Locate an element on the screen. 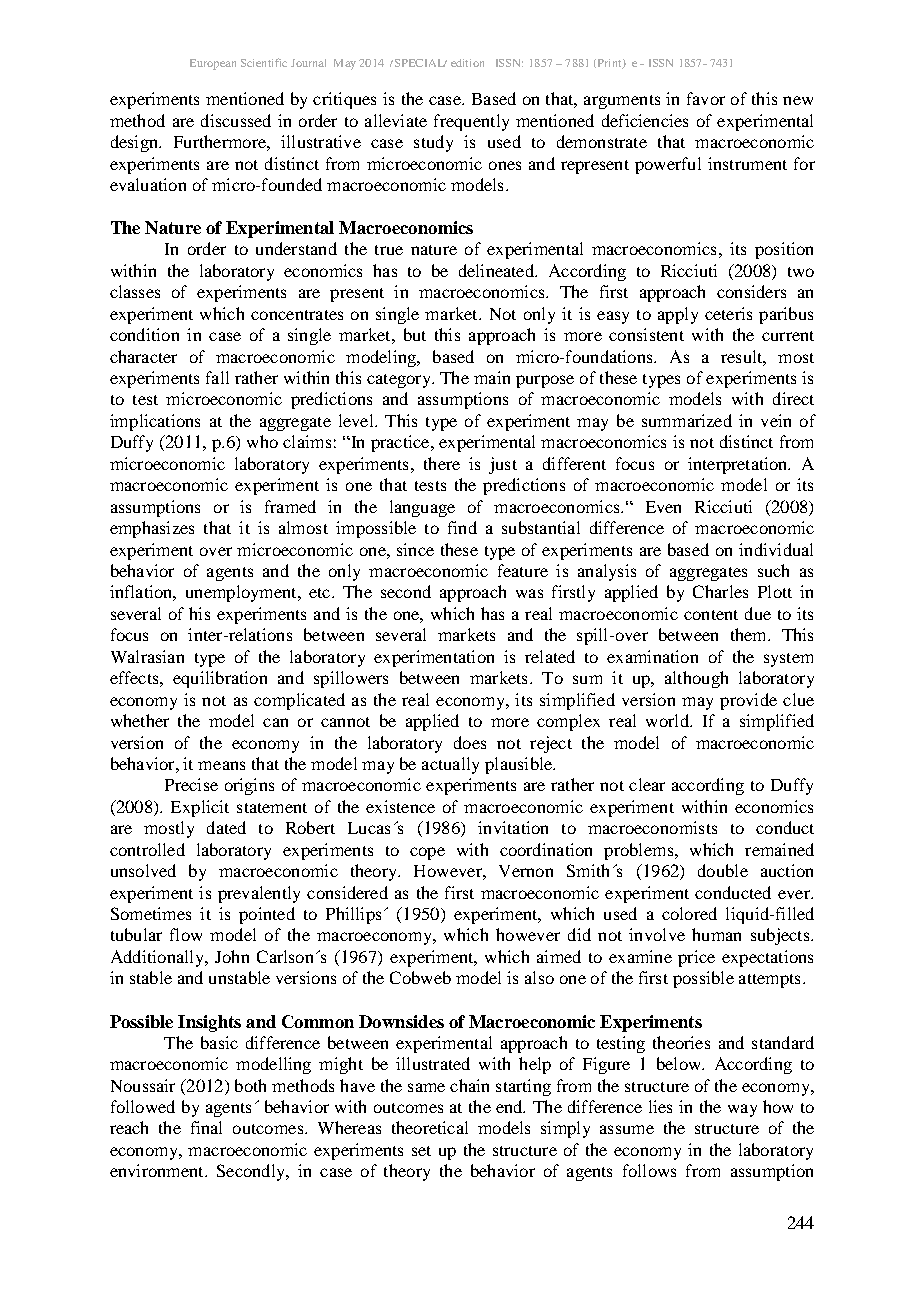  clear is located at coordinates (647, 784).
